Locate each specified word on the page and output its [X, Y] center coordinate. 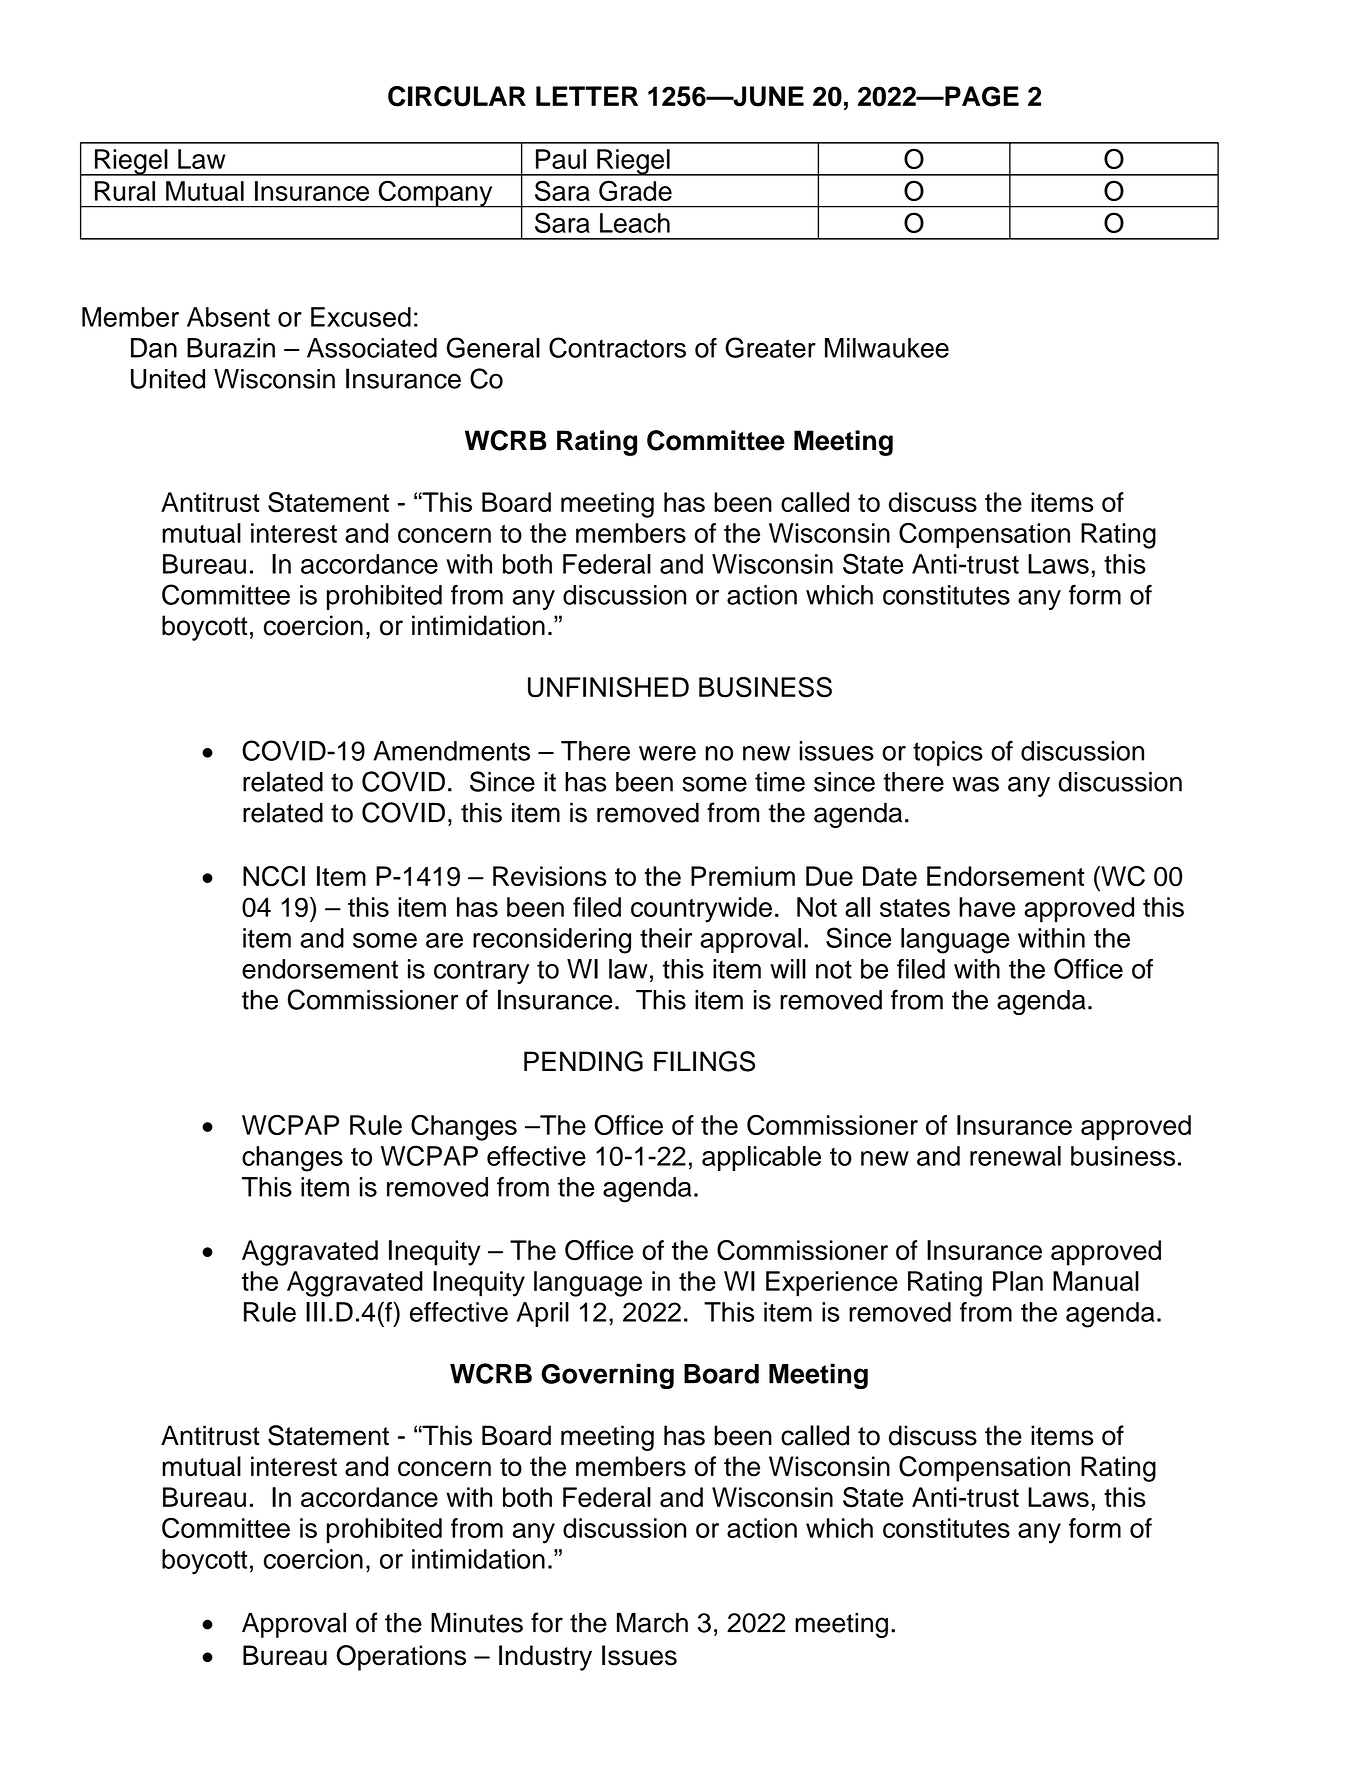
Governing [607, 1376]
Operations [401, 1658]
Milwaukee [887, 348]
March [652, 1622]
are [444, 940]
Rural [125, 191]
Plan [1018, 1281]
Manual [1096, 1281]
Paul [561, 159]
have [987, 907]
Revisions [550, 876]
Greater [770, 347]
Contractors [617, 347]
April [543, 1314]
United [168, 379]
